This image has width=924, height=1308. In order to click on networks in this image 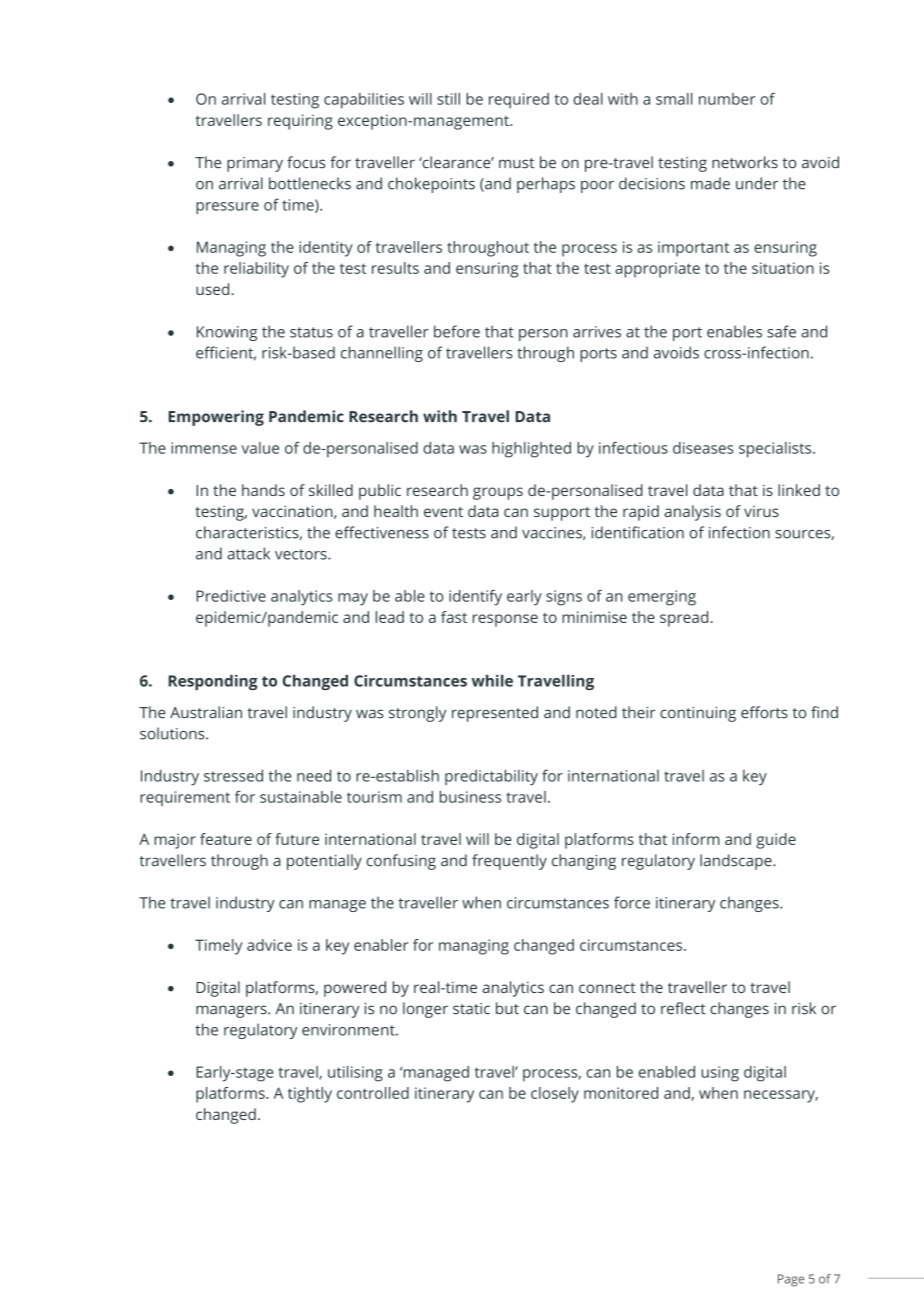, I will do `click(745, 162)`.
